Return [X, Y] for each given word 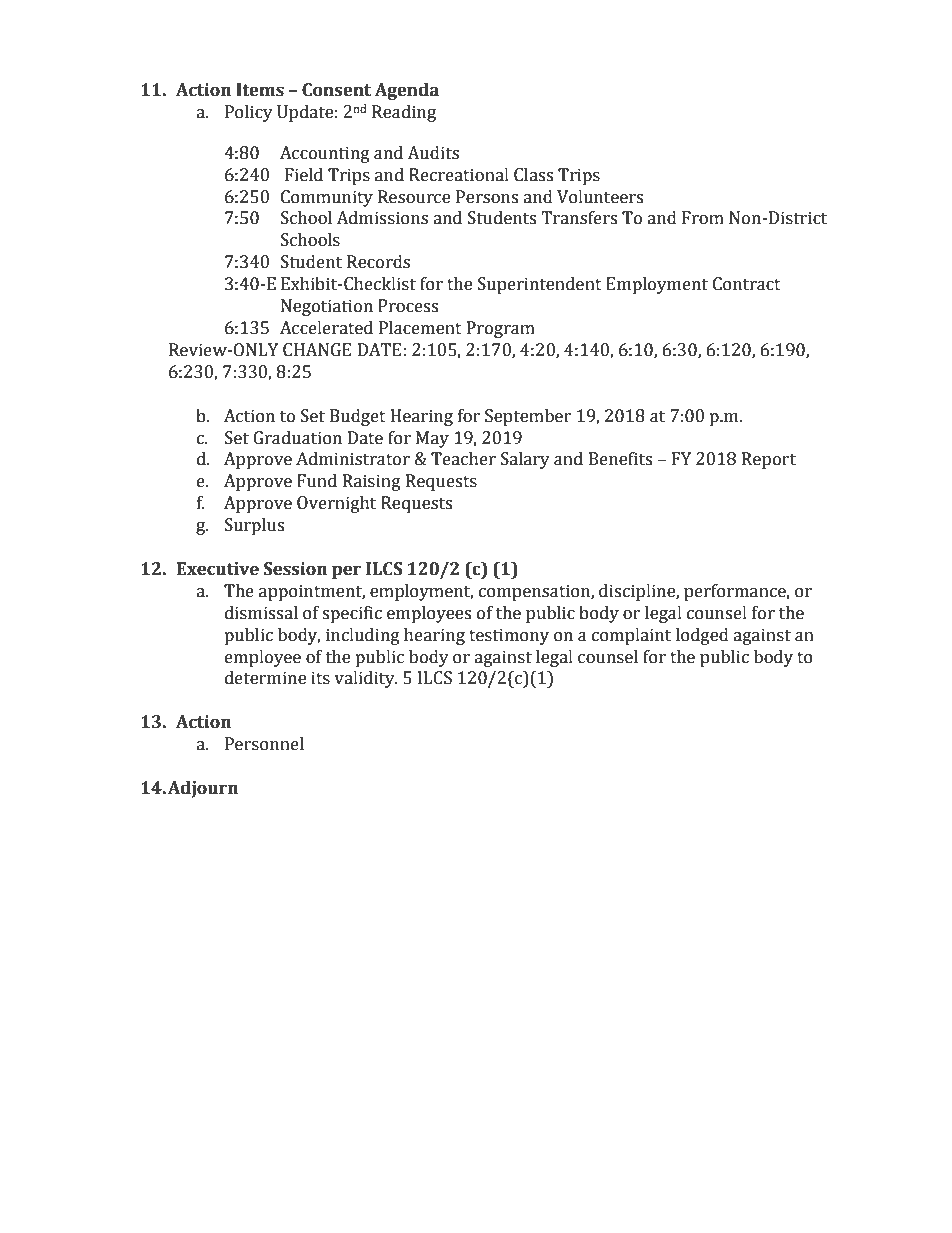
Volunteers [600, 197]
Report [769, 460]
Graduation [297, 438]
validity [365, 679]
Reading [404, 113]
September [528, 417]
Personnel [264, 744]
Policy [249, 113]
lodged [702, 636]
